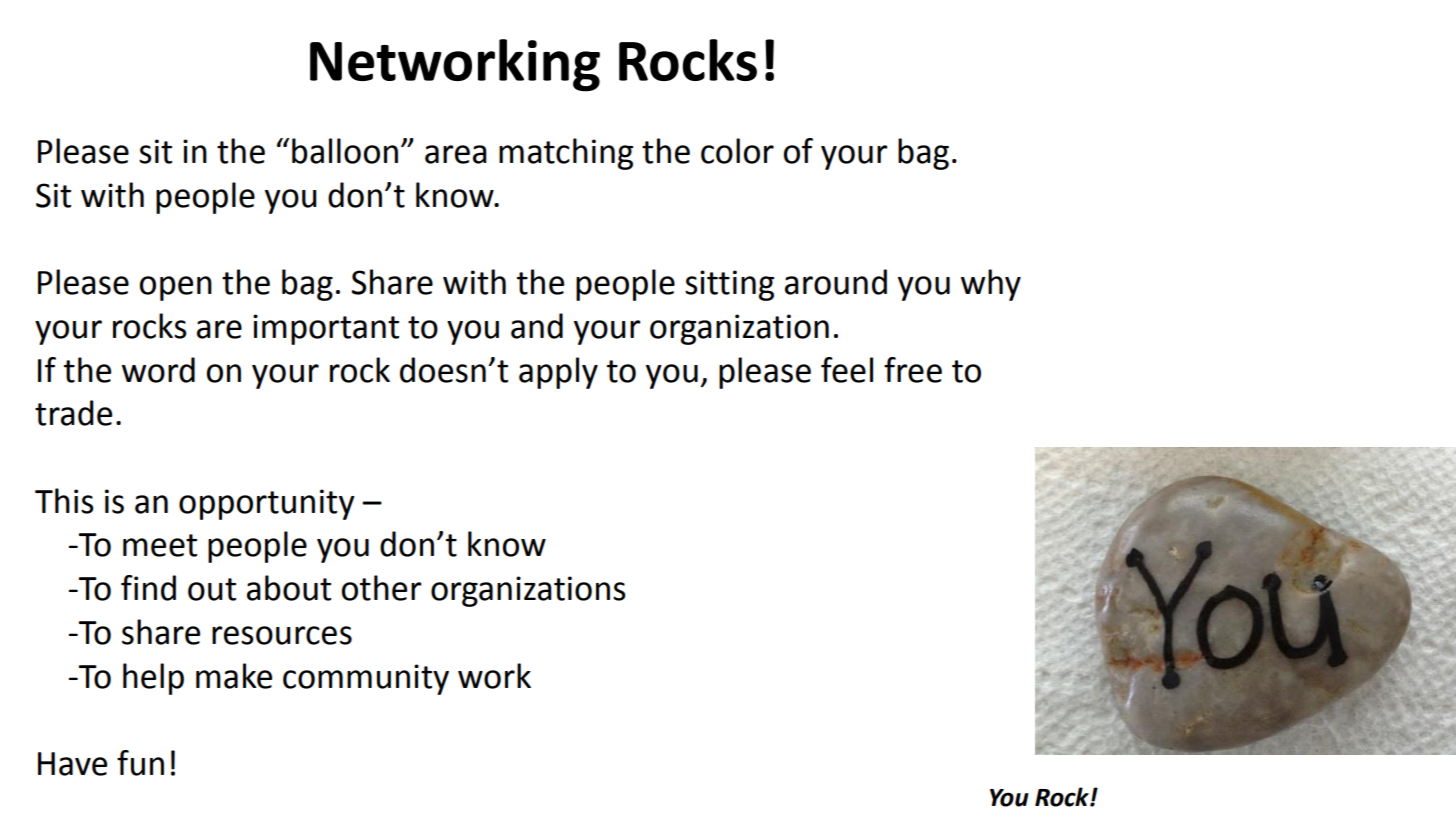 This screenshot has height=819, width=1456. What do you see at coordinates (847, 370) in the screenshot?
I see `feel` at bounding box center [847, 370].
